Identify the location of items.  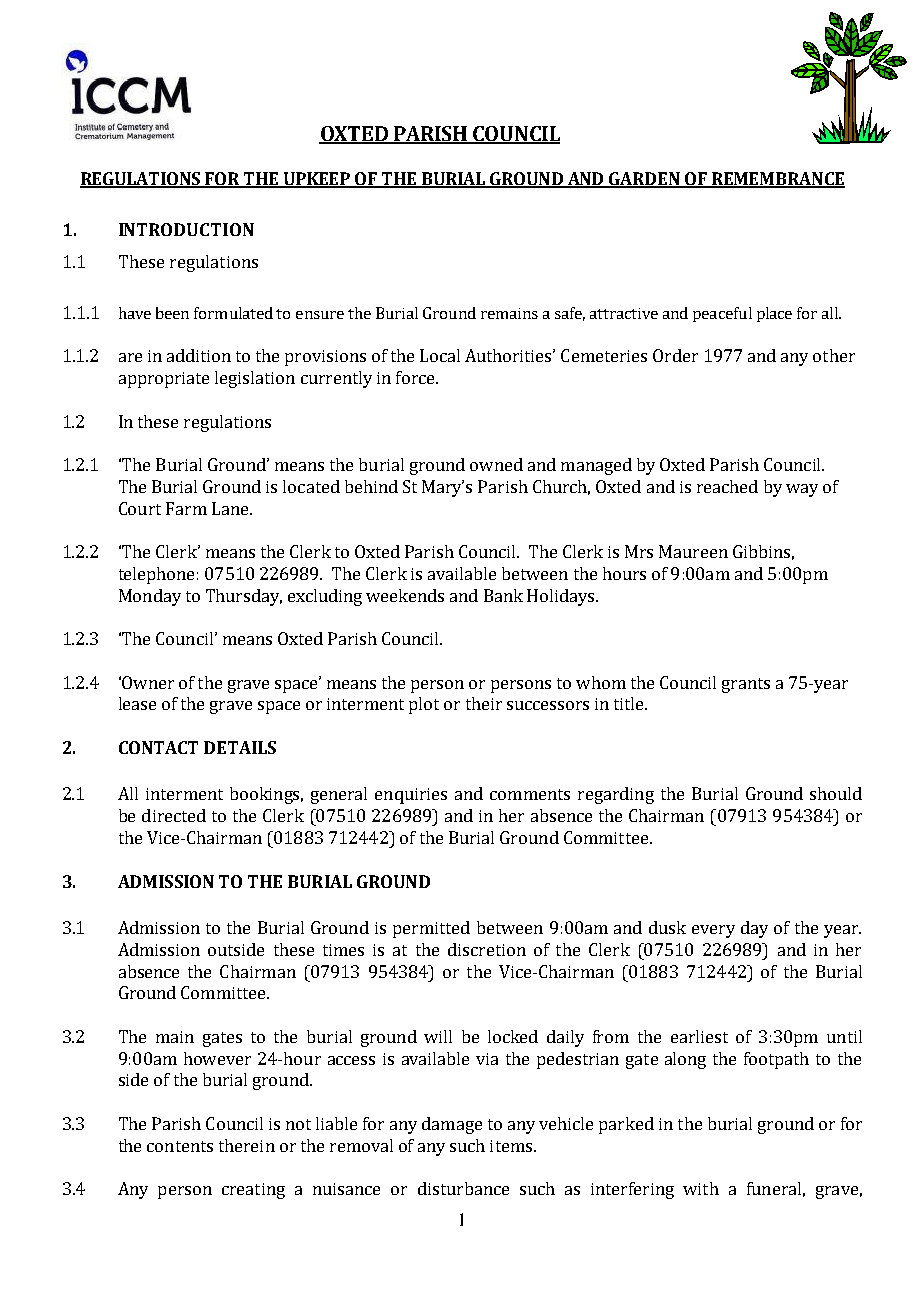
(512, 1146).
